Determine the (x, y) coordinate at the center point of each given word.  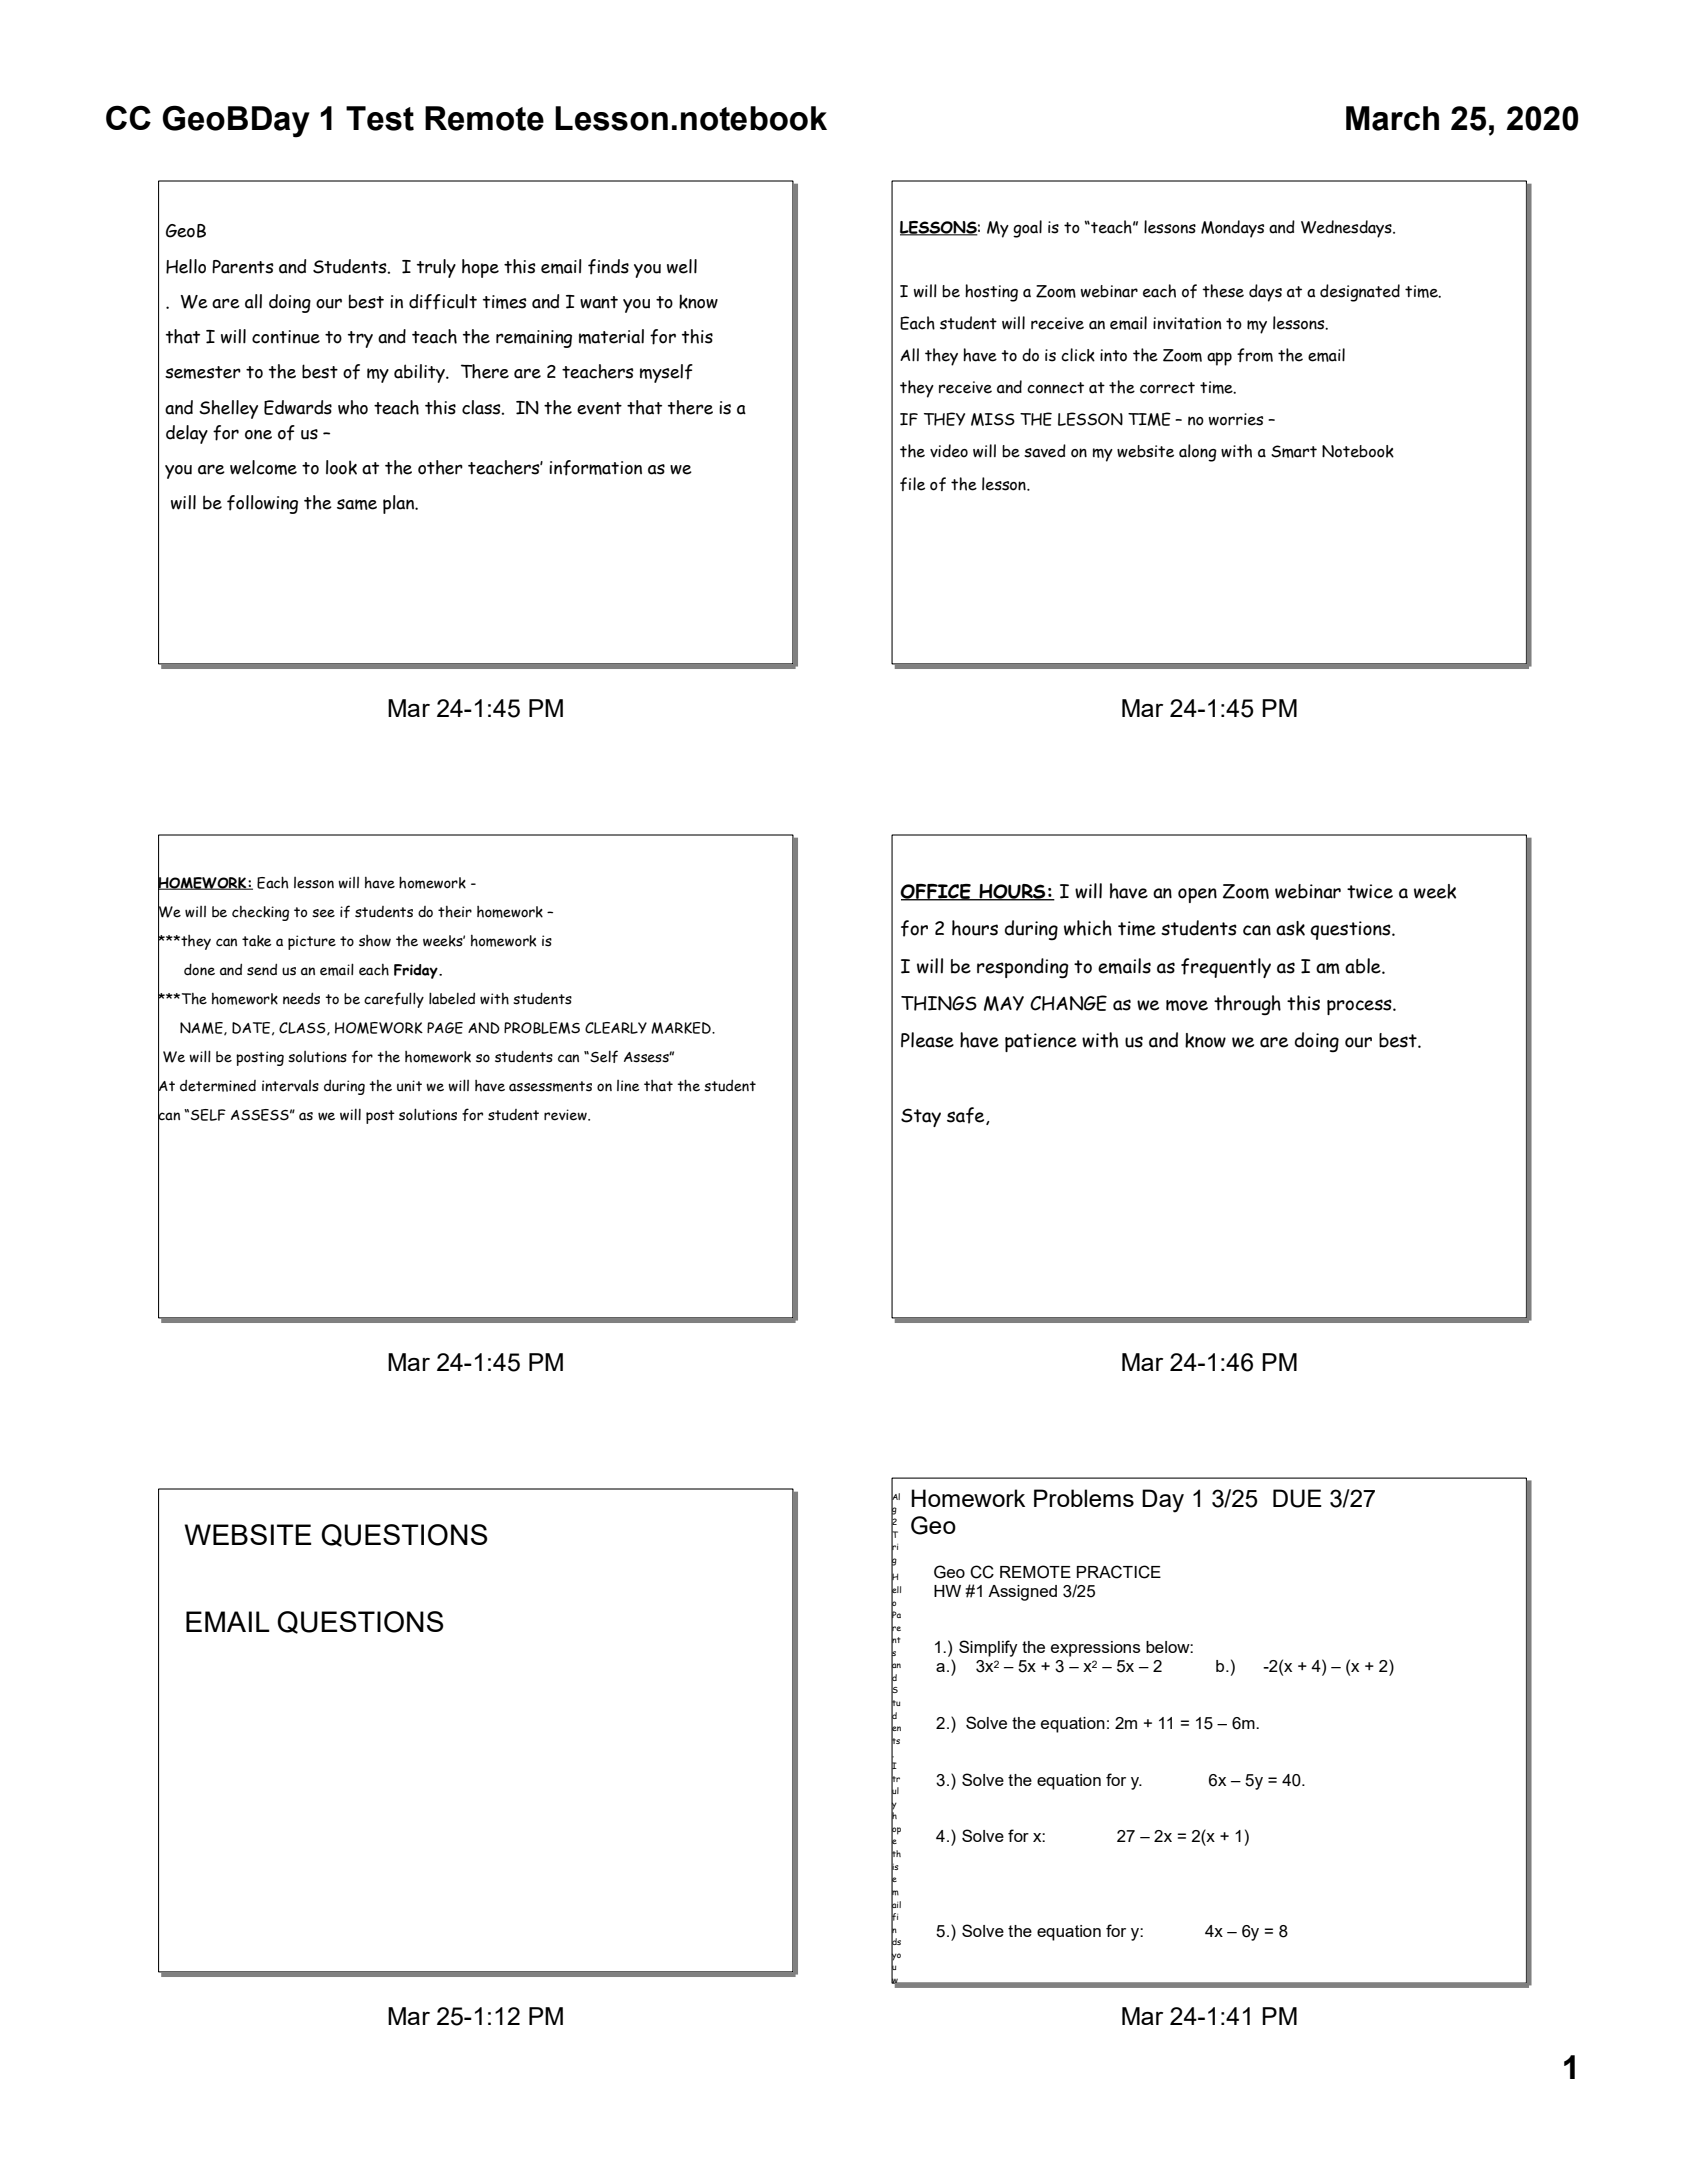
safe (967, 1116)
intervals (290, 1086)
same (357, 504)
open (1197, 895)
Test (380, 118)
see (323, 913)
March (1392, 118)
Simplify (988, 1648)
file (912, 484)
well (682, 266)
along (1198, 453)
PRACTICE (1119, 1572)
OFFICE (936, 892)
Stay (921, 1117)
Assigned (1022, 1593)
